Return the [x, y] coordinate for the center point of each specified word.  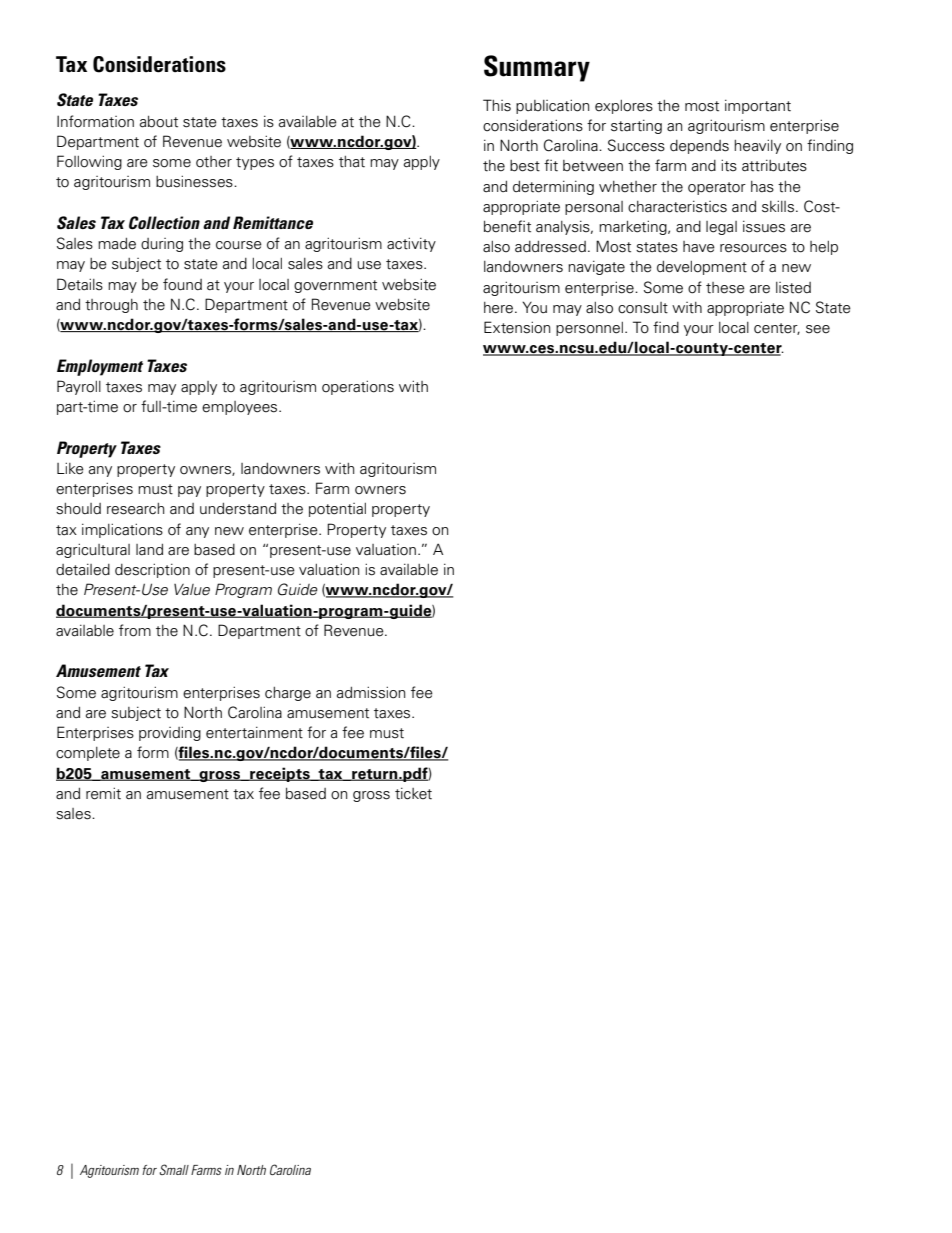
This [497, 105]
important [758, 106]
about [159, 122]
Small [174, 1169]
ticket [413, 793]
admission [371, 692]
